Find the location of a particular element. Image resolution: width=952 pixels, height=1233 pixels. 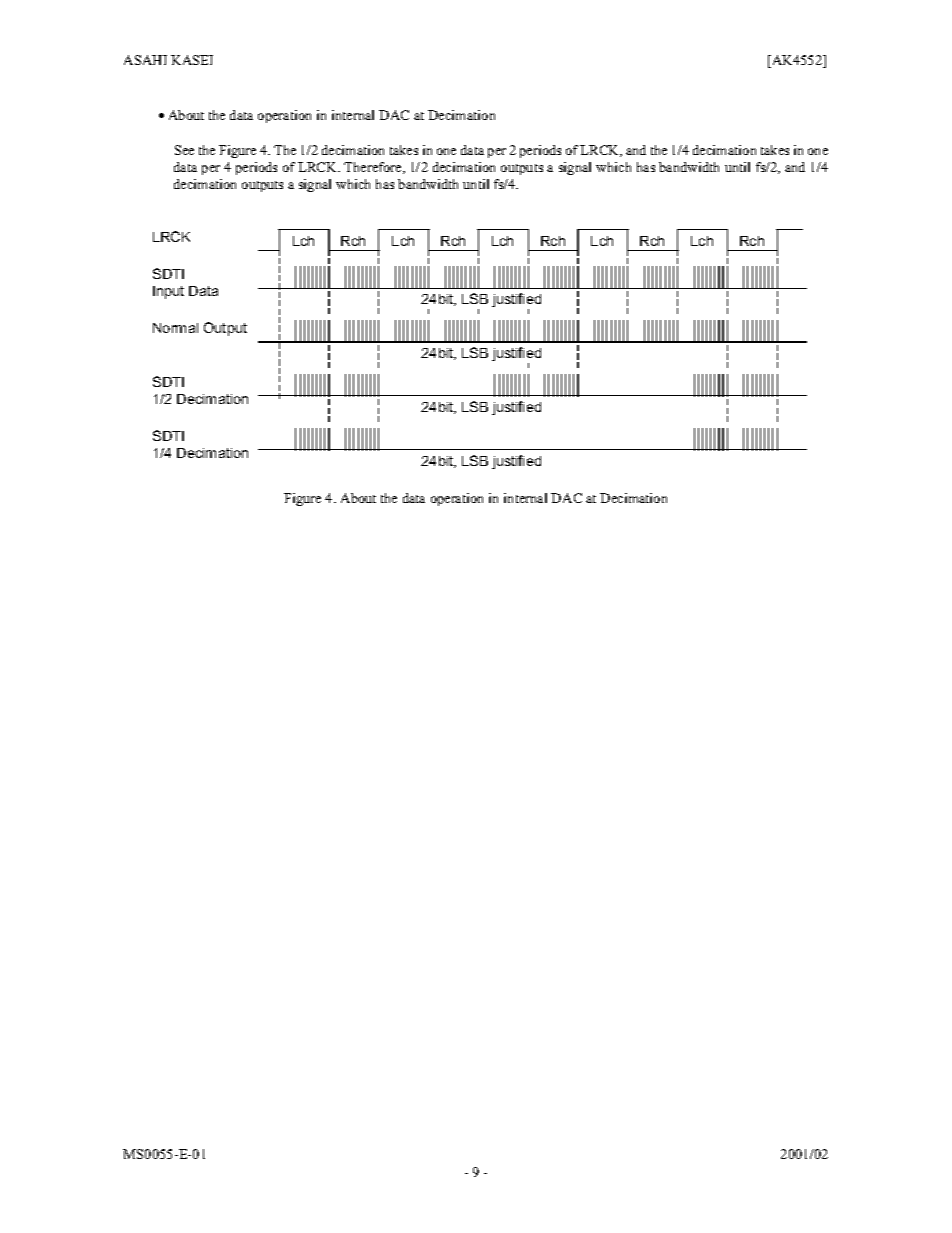

Therefore is located at coordinates (374, 168).
